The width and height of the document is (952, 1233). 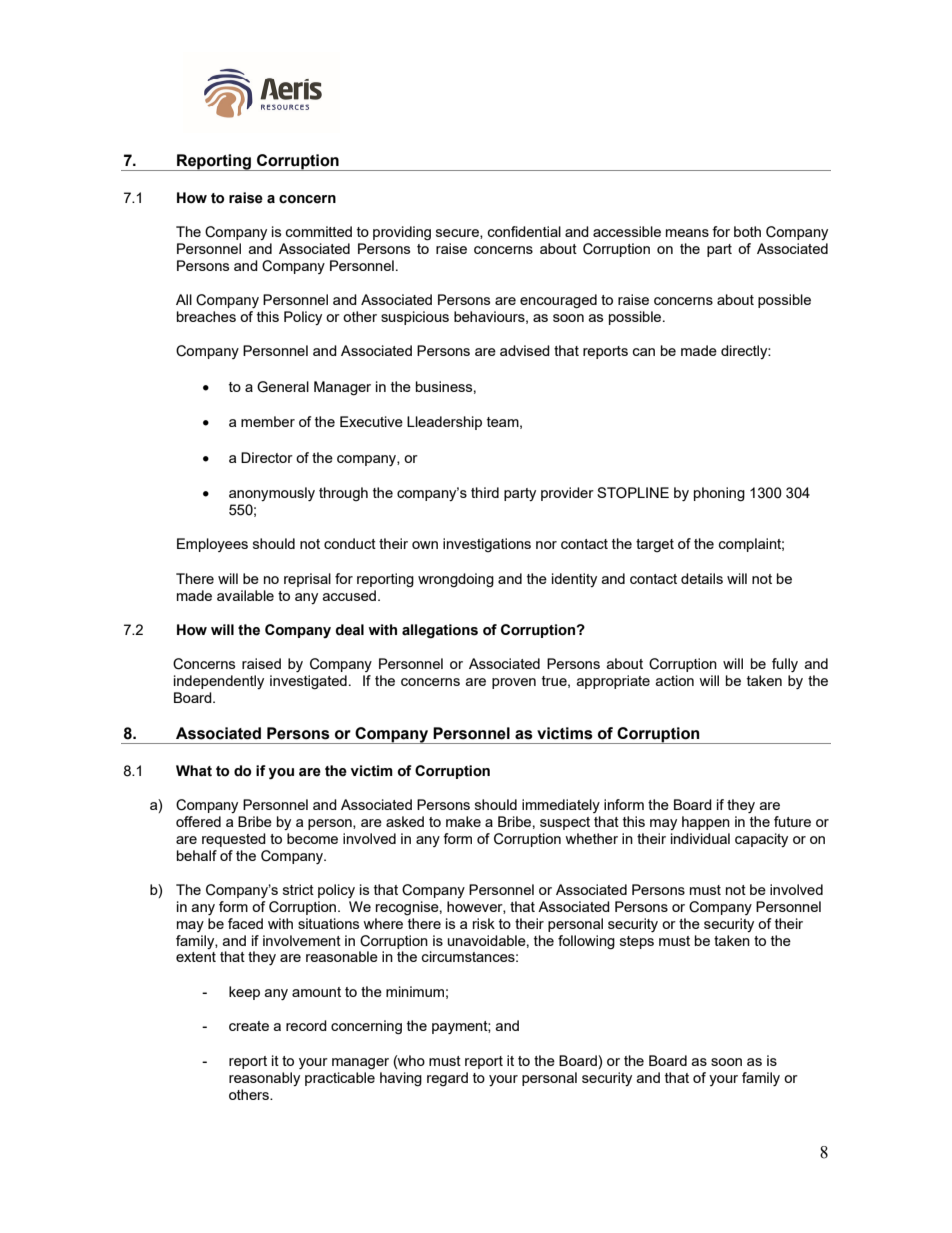 What do you see at coordinates (706, 823) in the document?
I see `happen` at bounding box center [706, 823].
